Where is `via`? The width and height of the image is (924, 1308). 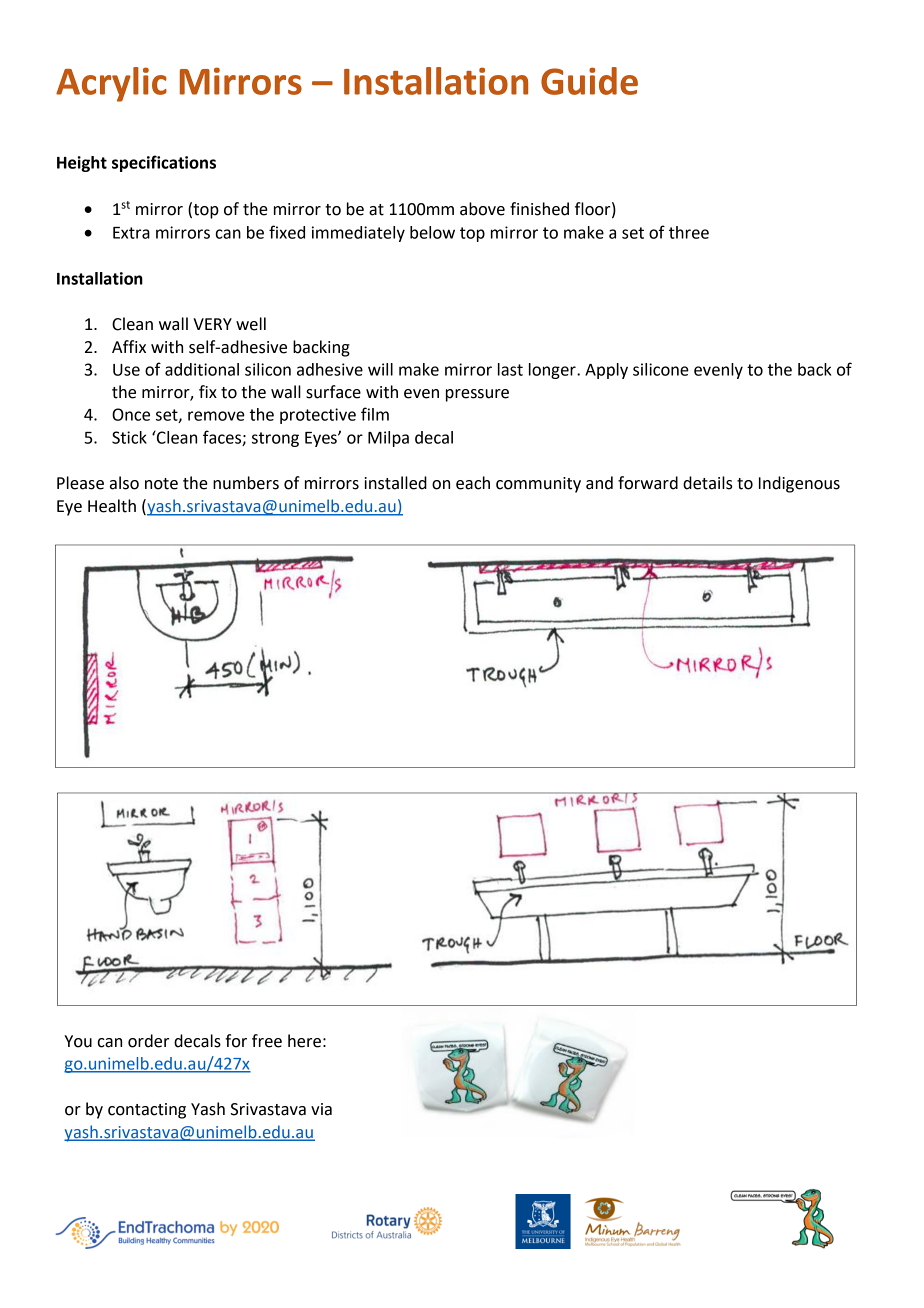 via is located at coordinates (321, 1109).
